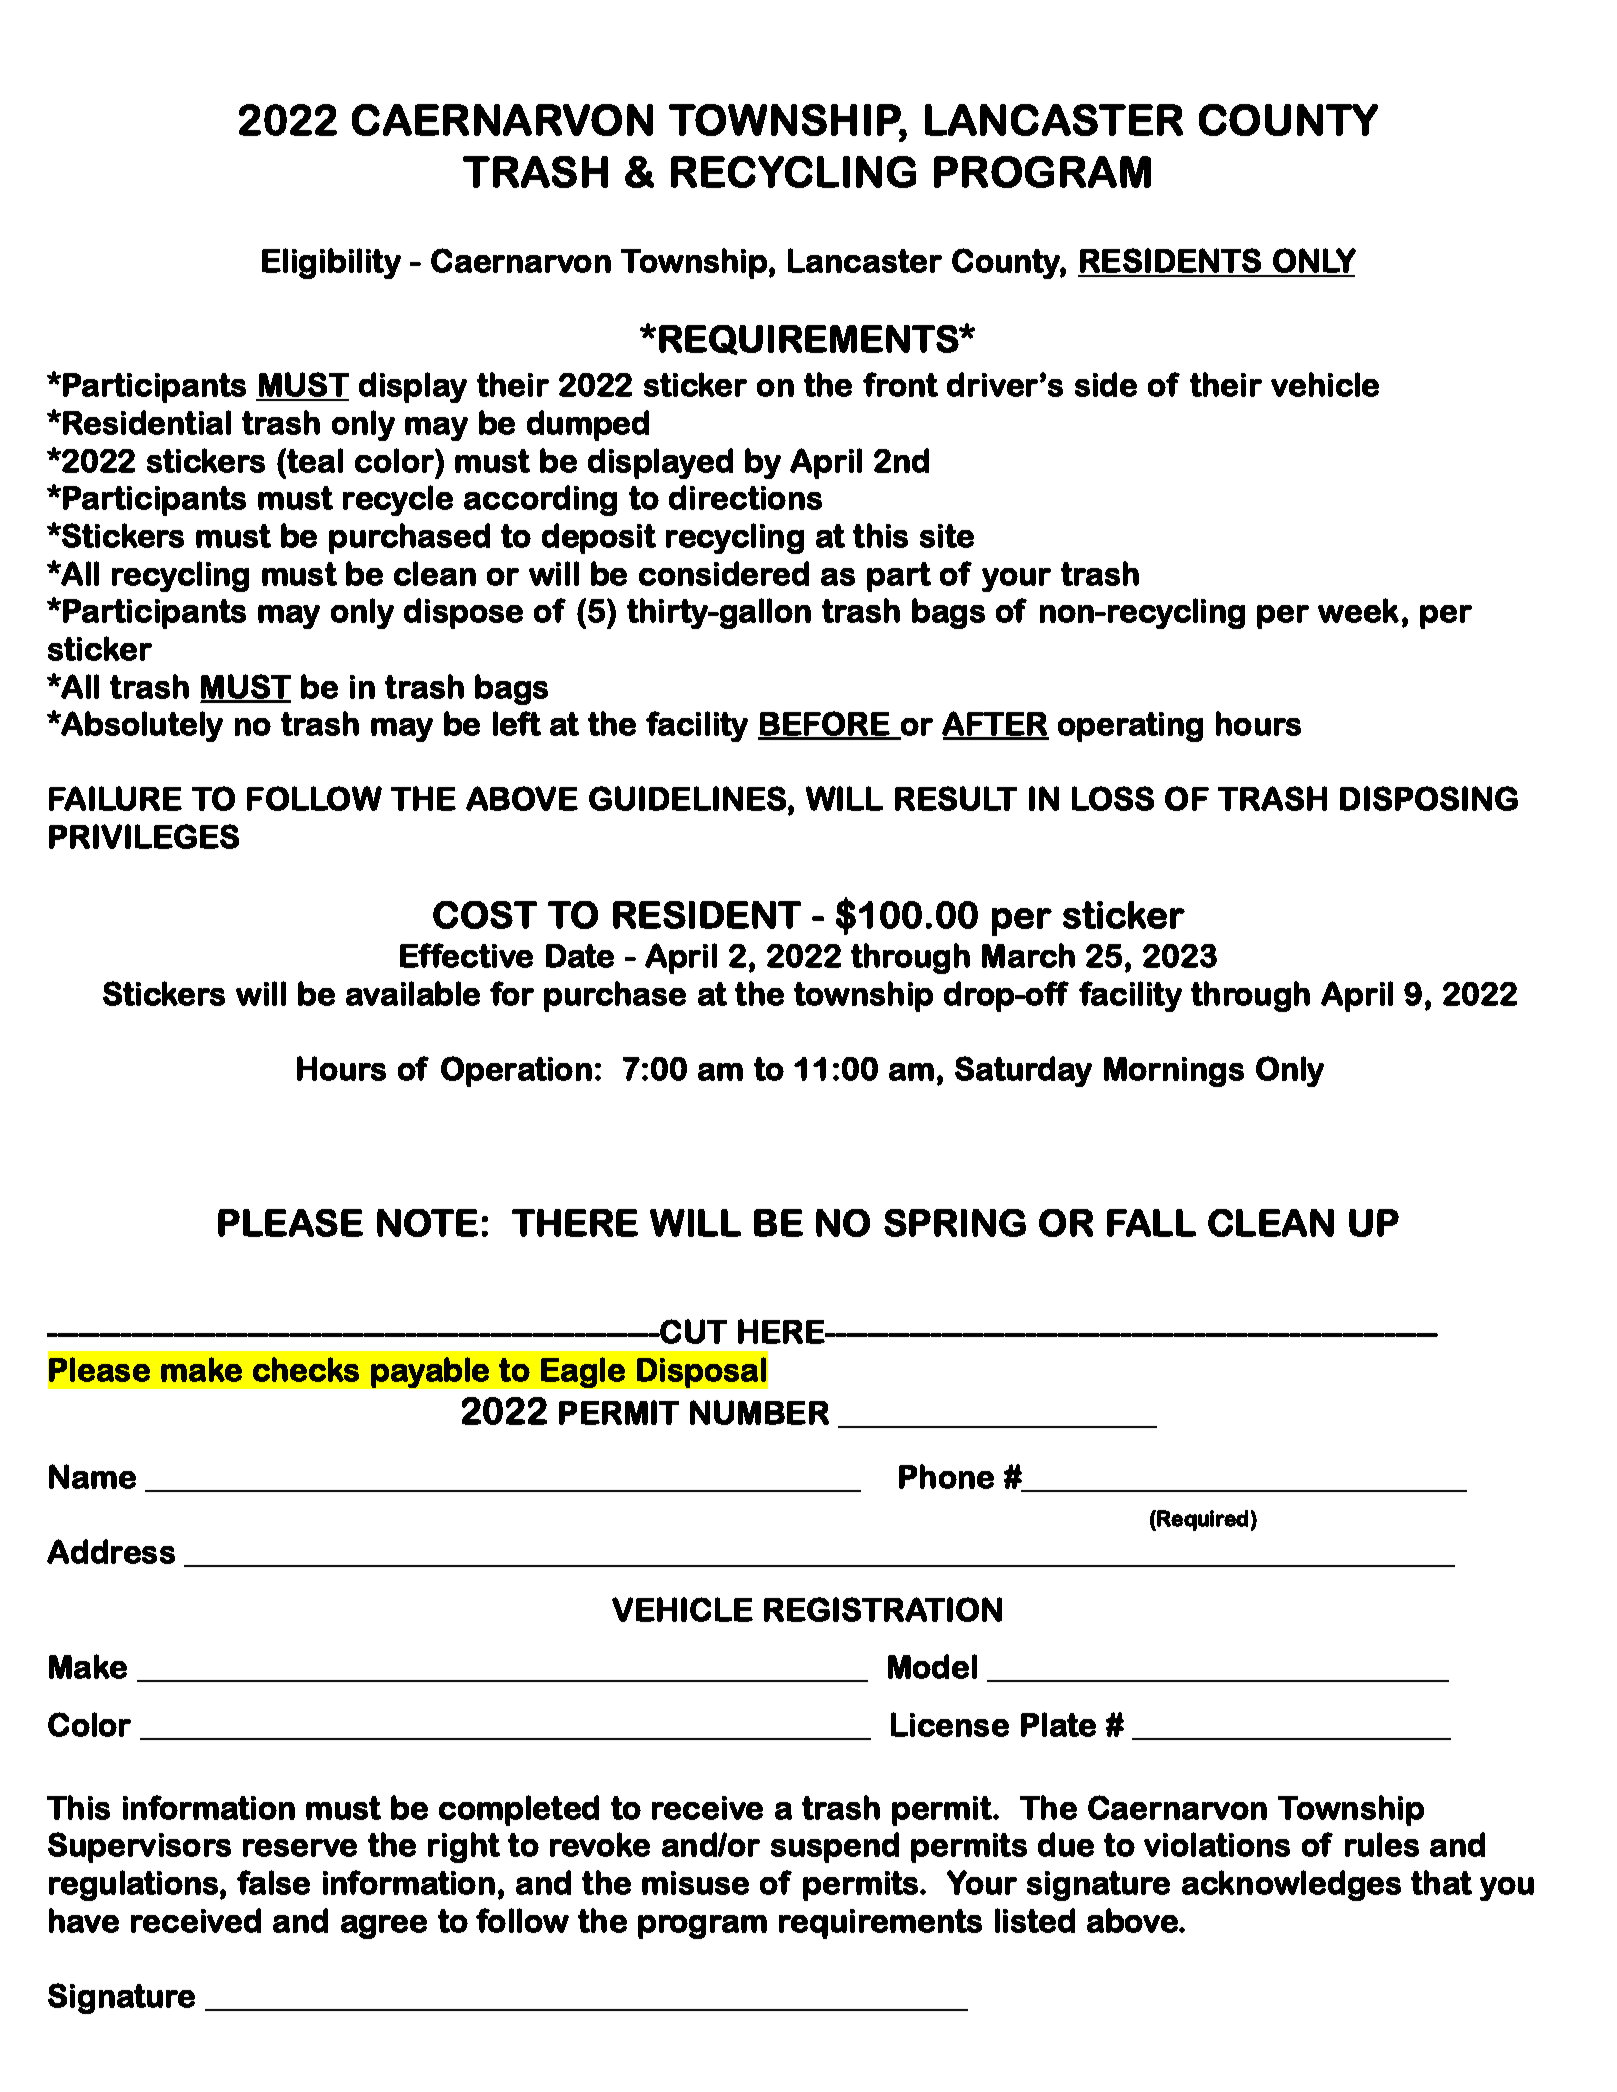  I want to click on available, so click(413, 993).
